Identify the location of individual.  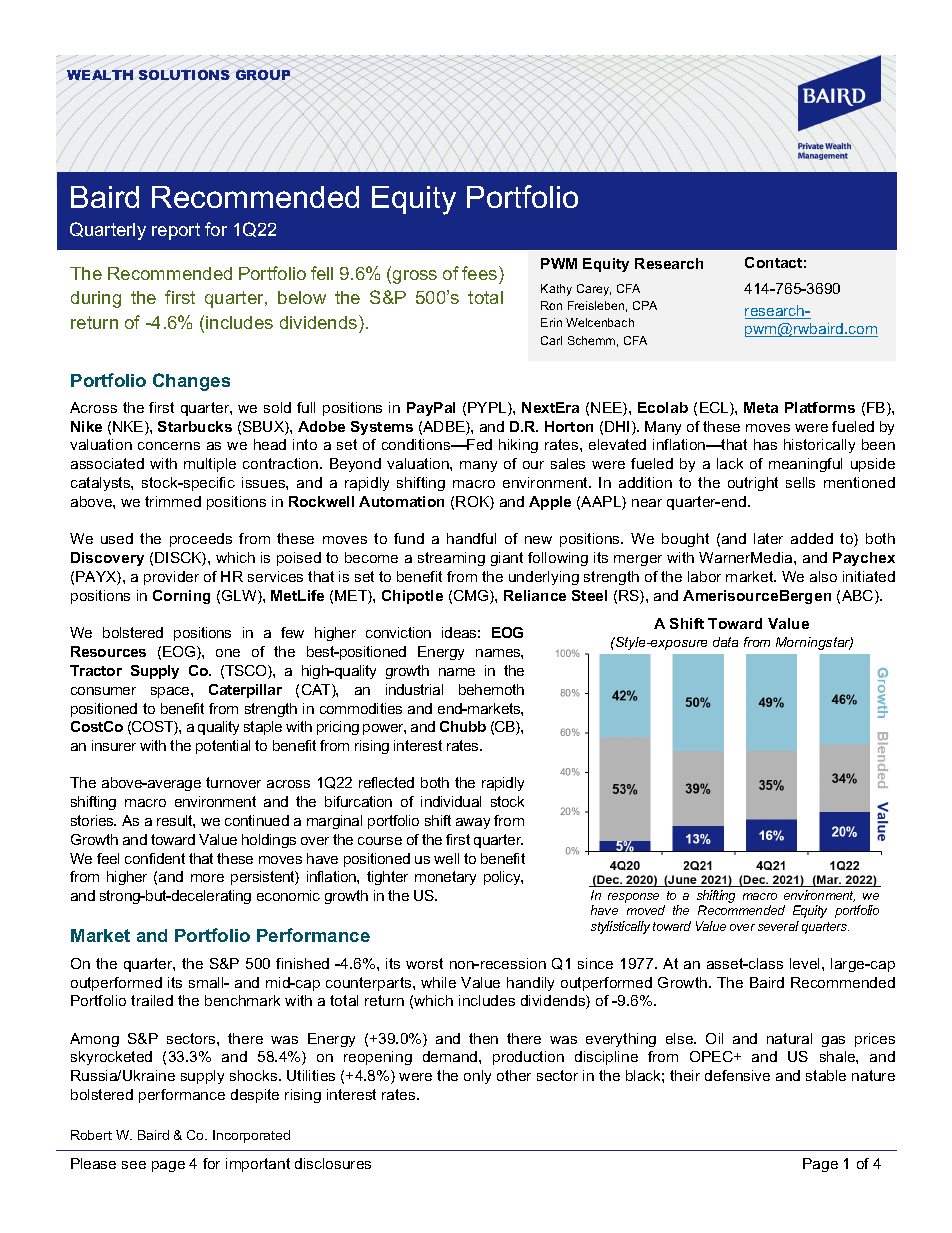
(451, 801).
